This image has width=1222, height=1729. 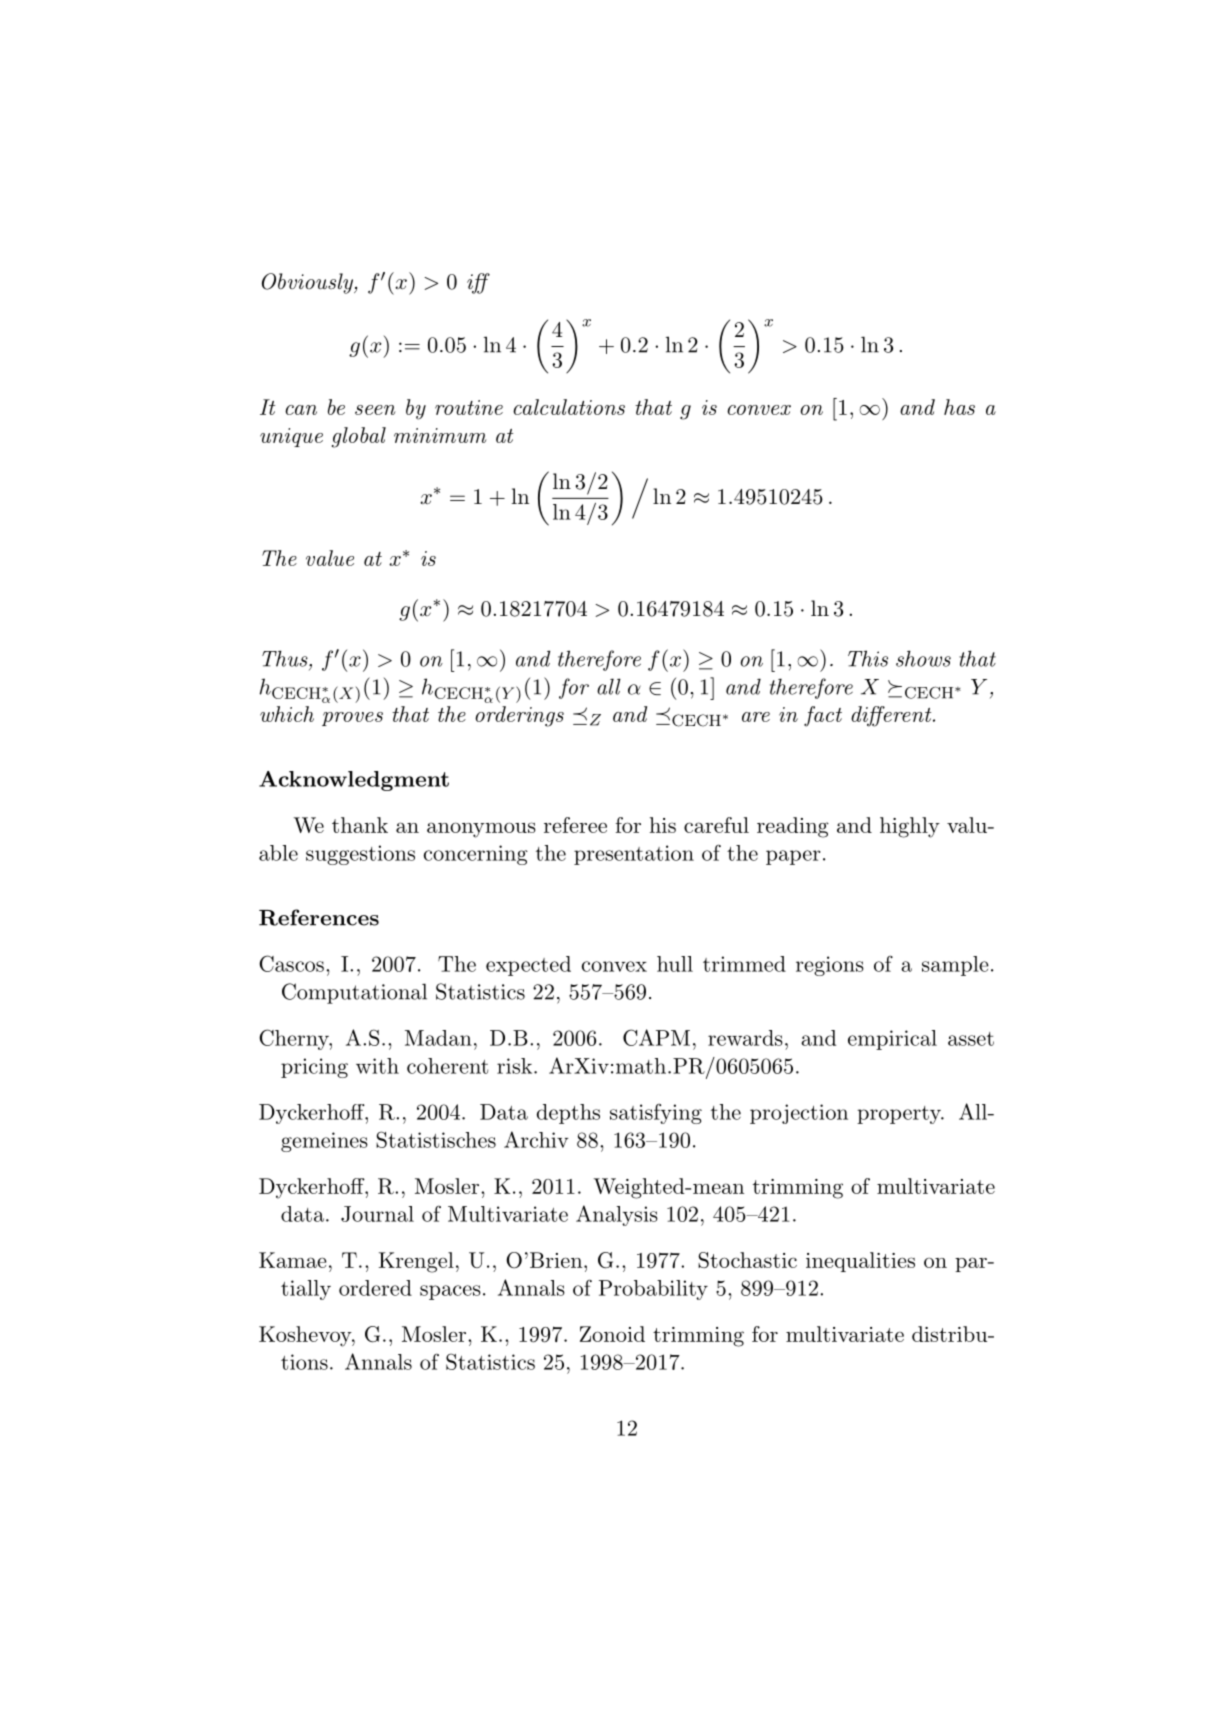 I want to click on routine, so click(x=469, y=407).
